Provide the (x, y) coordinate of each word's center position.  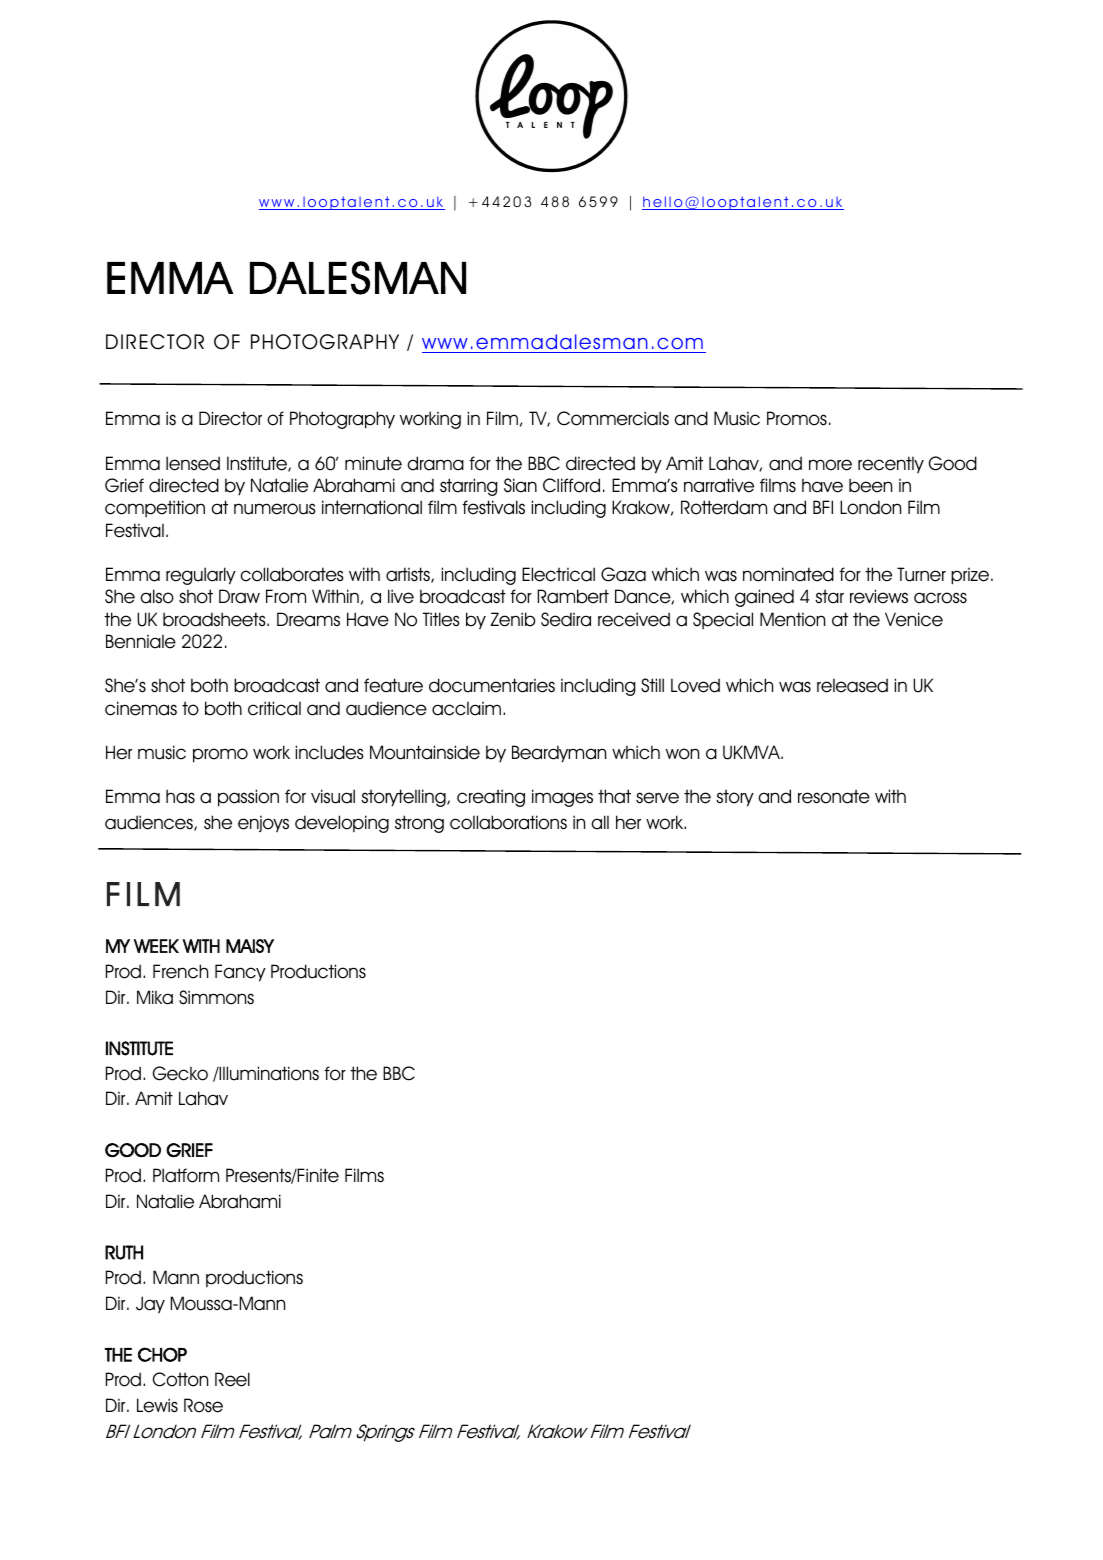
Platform (186, 1175)
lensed (193, 463)
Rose (203, 1405)
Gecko (180, 1073)
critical (274, 708)
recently (891, 465)
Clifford (571, 485)
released (852, 685)
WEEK (156, 946)
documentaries (492, 685)
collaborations (508, 822)
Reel (232, 1379)
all (600, 822)
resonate (834, 796)
